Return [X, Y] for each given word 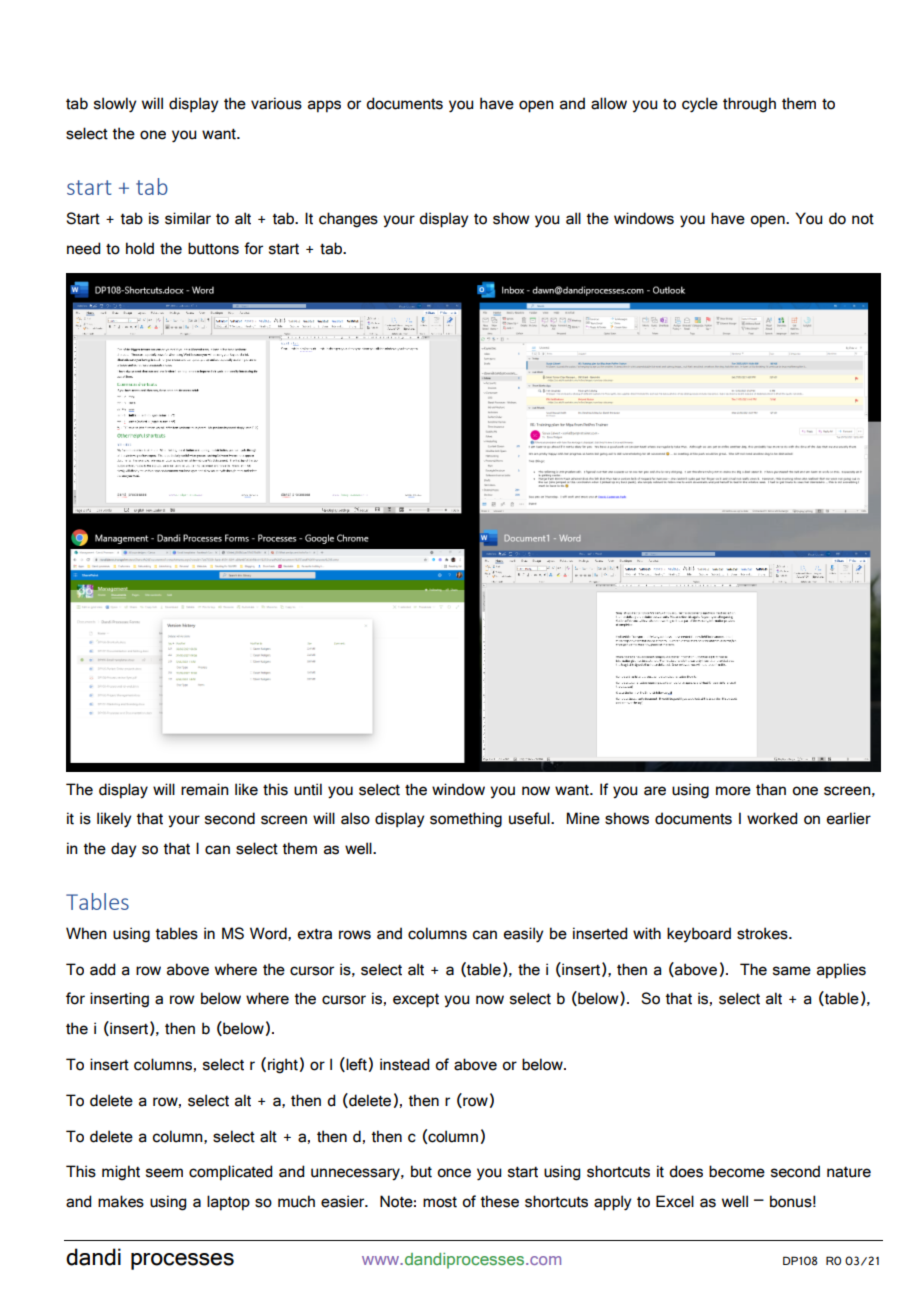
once [454, 1173]
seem [164, 1173]
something [466, 820]
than [771, 789]
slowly [115, 105]
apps [324, 106]
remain [205, 789]
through [749, 105]
